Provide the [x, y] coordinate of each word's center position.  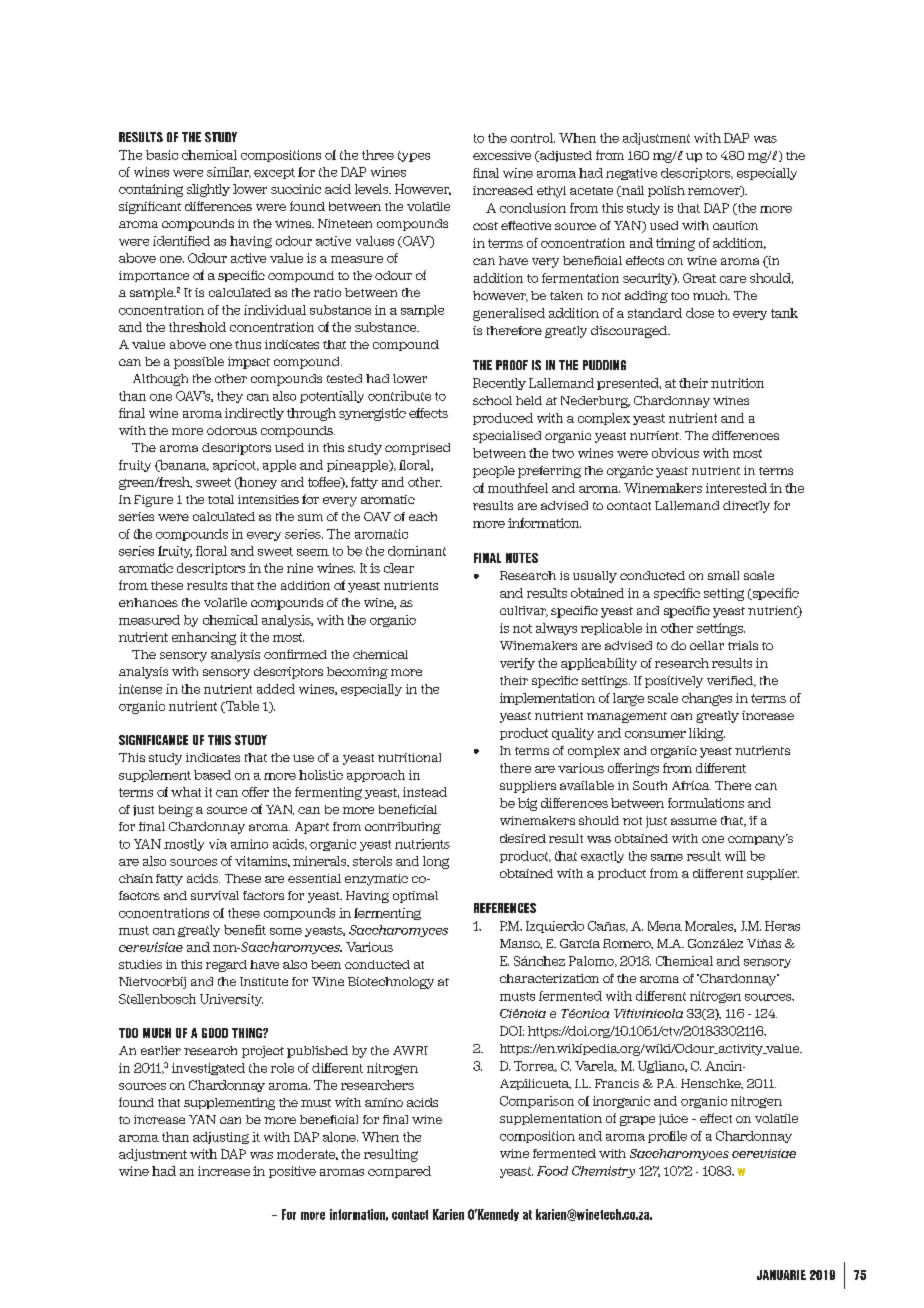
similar [229, 172]
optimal [415, 897]
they [230, 397]
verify [517, 664]
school [492, 400]
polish [666, 191]
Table [241, 707]
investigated [208, 1069]
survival [215, 895]
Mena [665, 926]
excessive [502, 155]
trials [743, 645]
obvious [675, 453]
